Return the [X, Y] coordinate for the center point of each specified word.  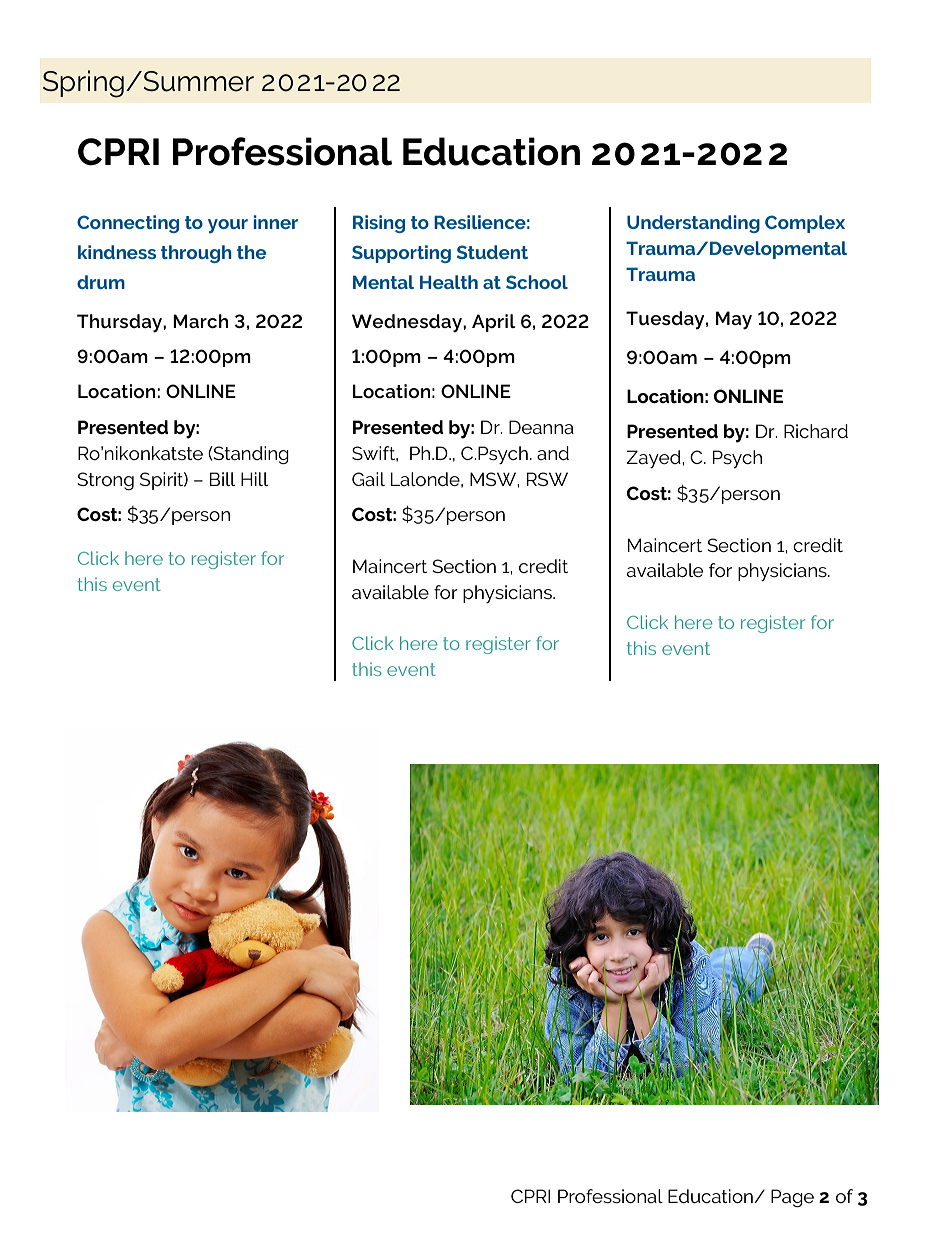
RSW [547, 479]
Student [492, 252]
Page [792, 1198]
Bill [222, 479]
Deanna [541, 427]
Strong [106, 481]
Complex [805, 224]
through [196, 254]
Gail [368, 479]
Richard [816, 431]
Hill [254, 479]
